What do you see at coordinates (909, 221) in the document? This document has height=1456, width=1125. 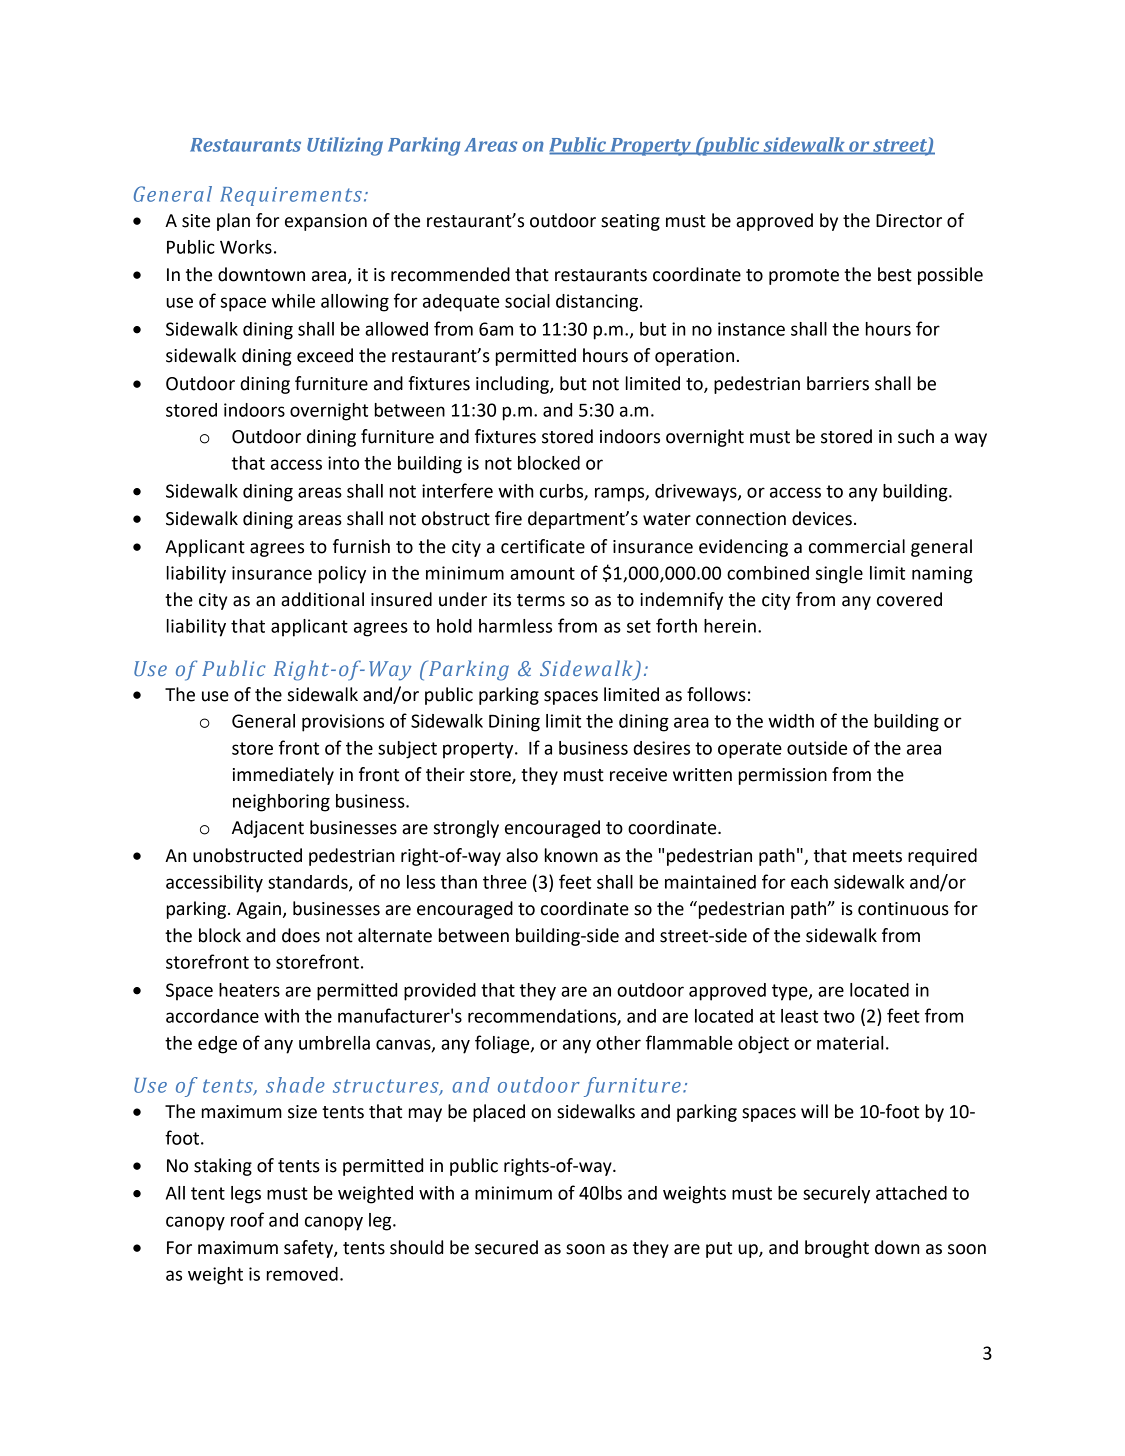 I see `Director` at bounding box center [909, 221].
